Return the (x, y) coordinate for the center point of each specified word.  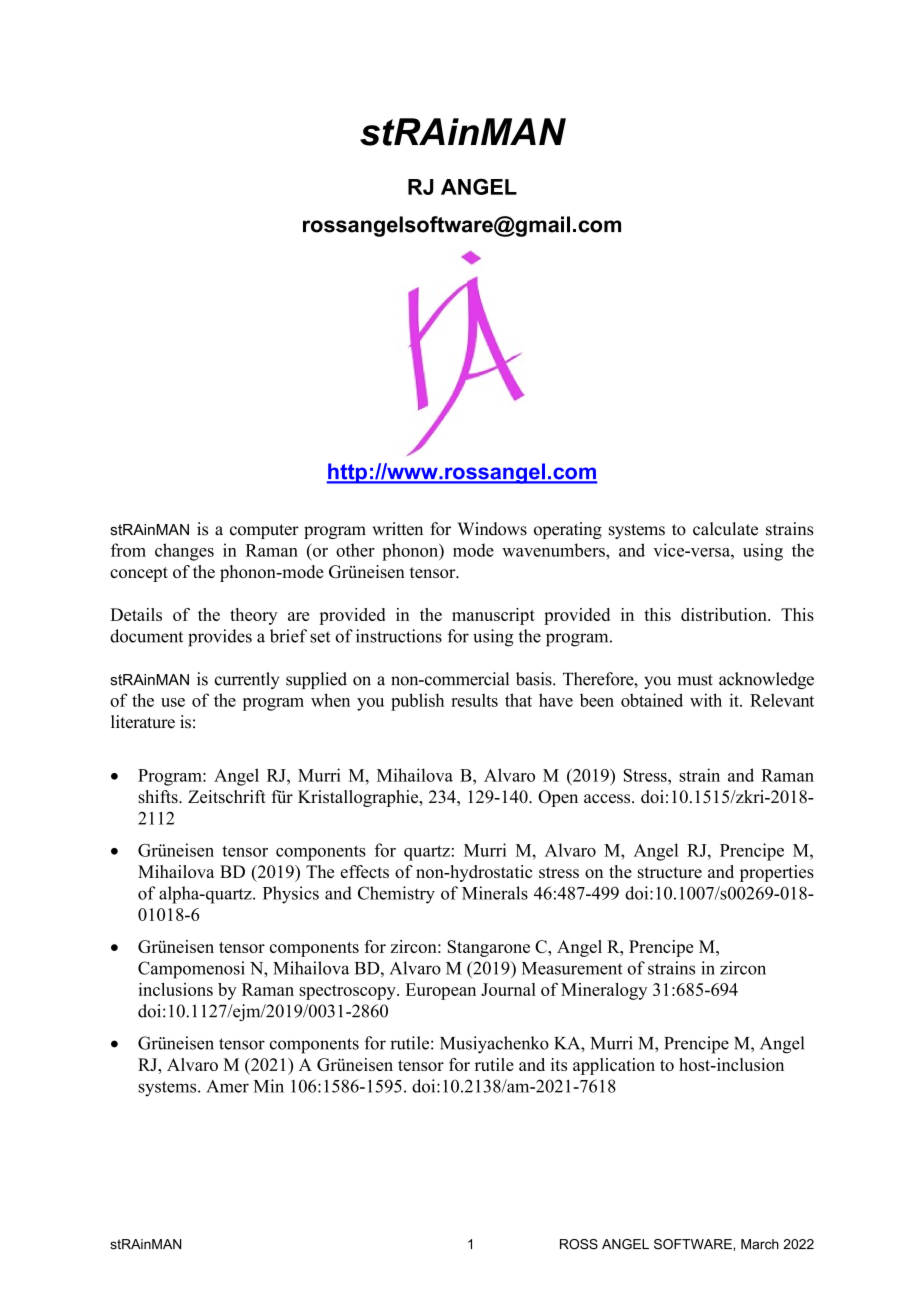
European (441, 991)
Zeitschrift (227, 797)
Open (558, 798)
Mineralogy (604, 991)
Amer (227, 1086)
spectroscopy (348, 992)
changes (184, 552)
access (608, 799)
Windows (492, 529)
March (760, 1244)
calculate (725, 529)
